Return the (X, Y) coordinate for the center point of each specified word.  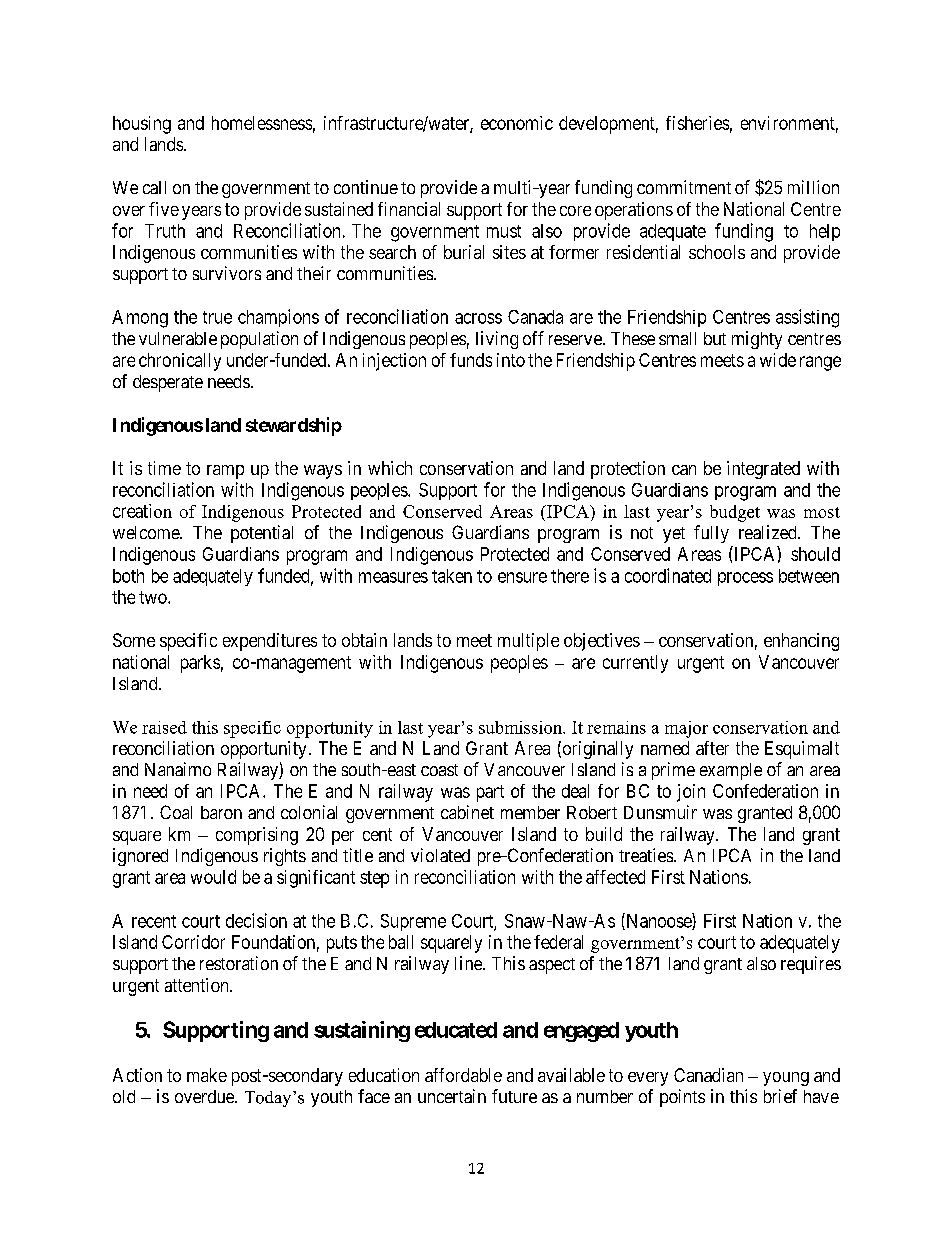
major (686, 729)
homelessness (262, 123)
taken (452, 576)
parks (200, 664)
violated (440, 855)
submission (521, 727)
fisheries (697, 123)
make (207, 1075)
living (497, 340)
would (213, 877)
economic (517, 123)
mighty (757, 340)
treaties (646, 855)
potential (262, 534)
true (217, 317)
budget (735, 513)
